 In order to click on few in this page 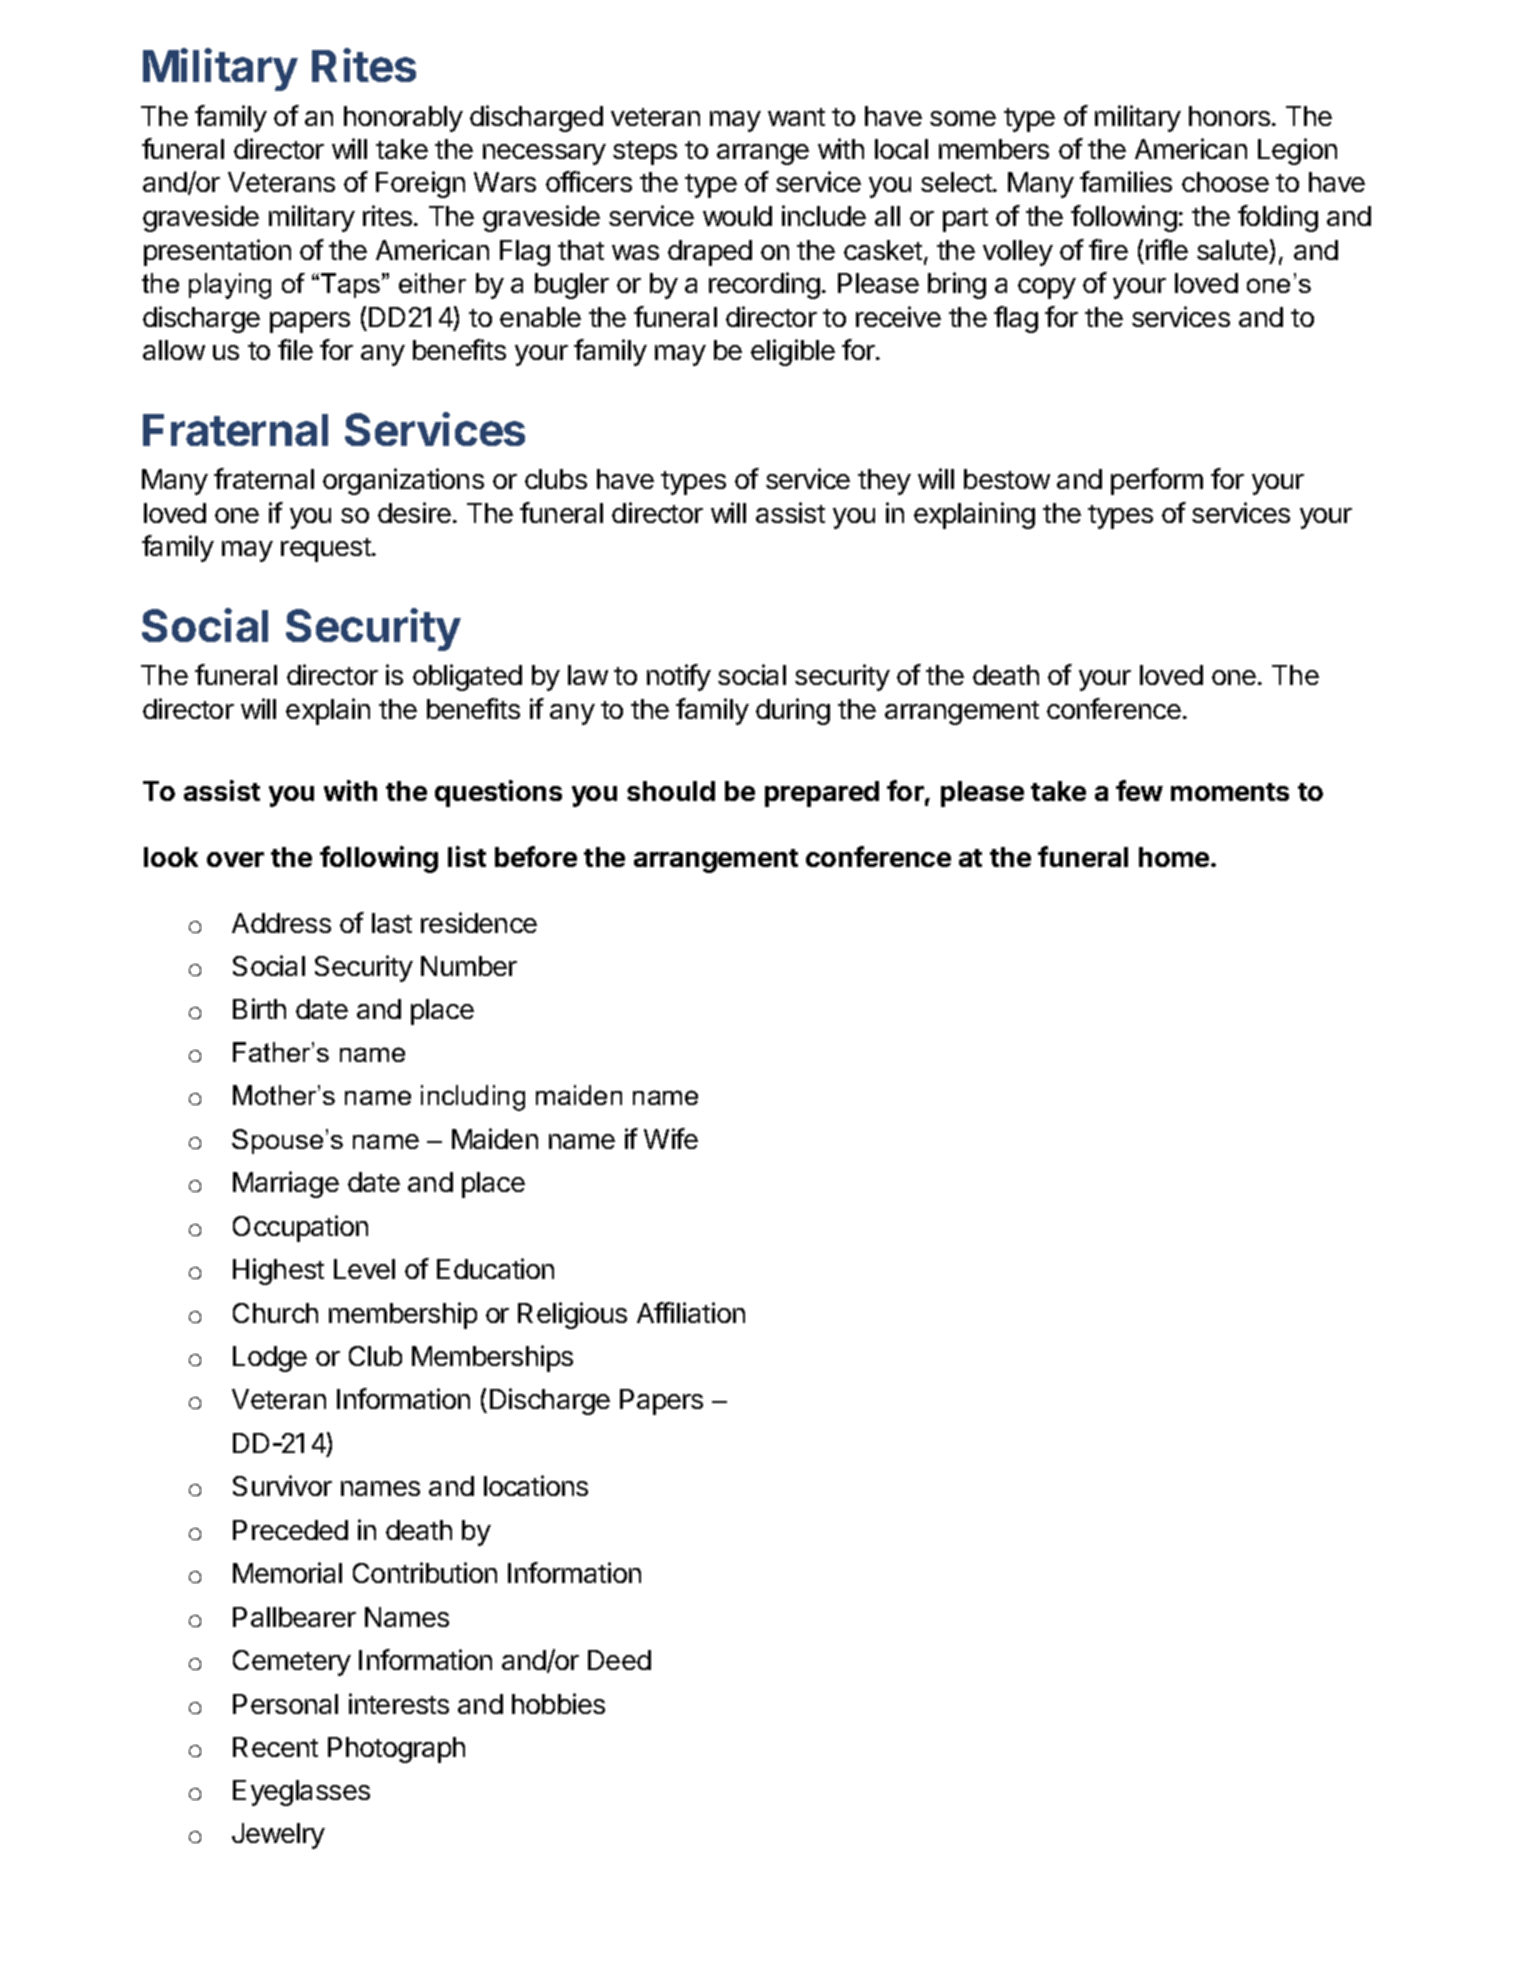, I will do `click(1139, 790)`.
